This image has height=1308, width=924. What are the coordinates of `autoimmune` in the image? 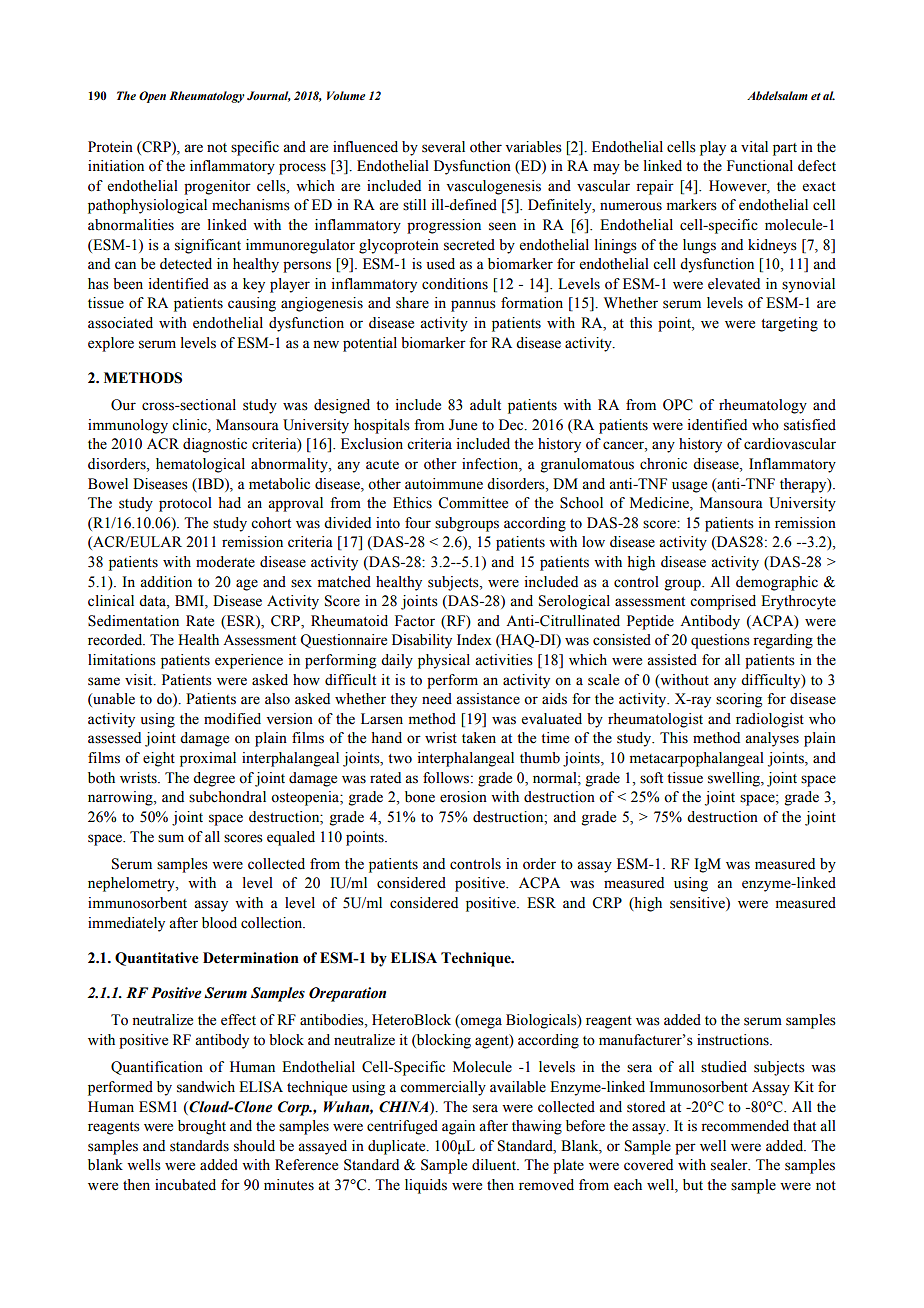 It's located at (444, 484).
